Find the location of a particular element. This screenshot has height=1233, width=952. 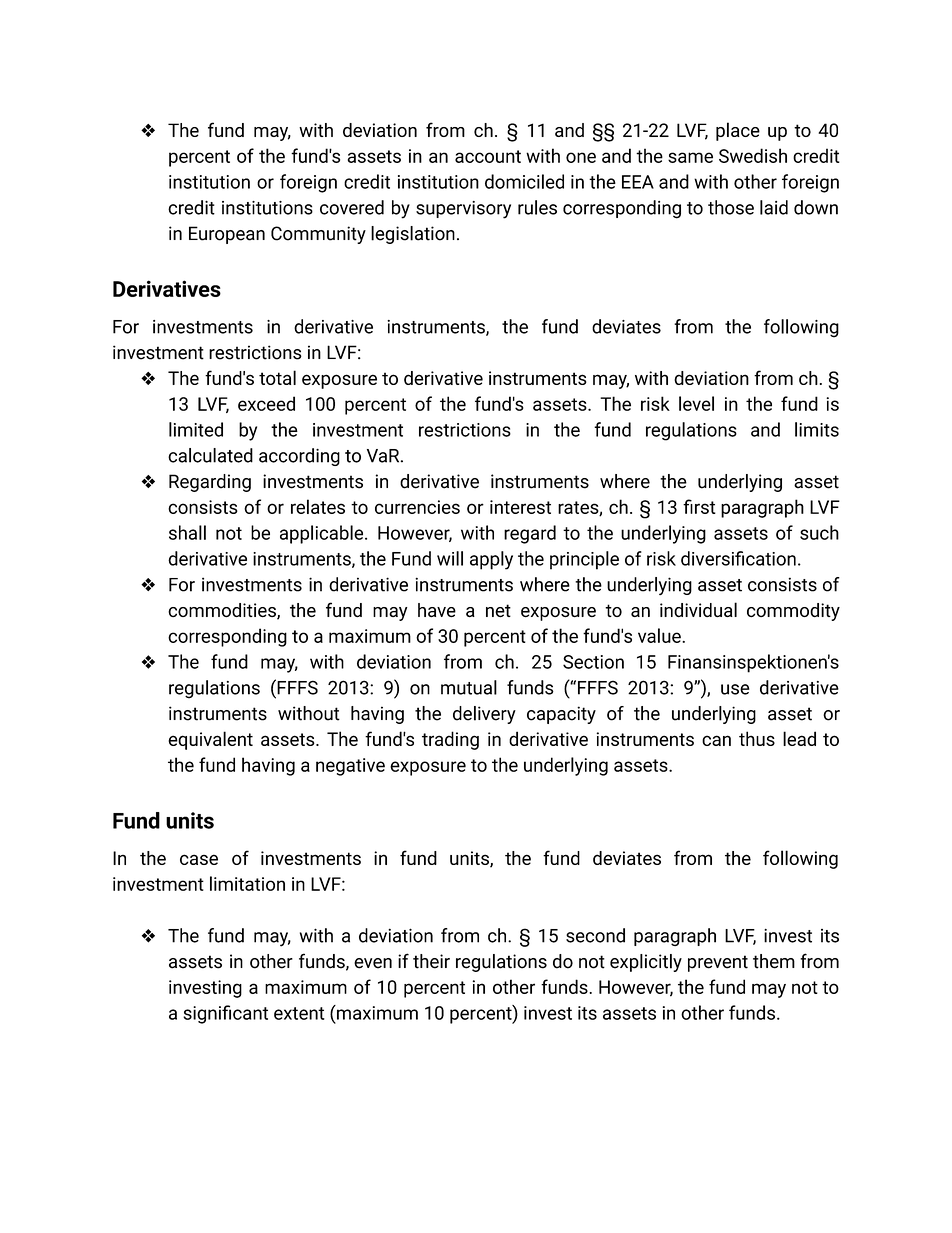

account is located at coordinates (488, 156).
